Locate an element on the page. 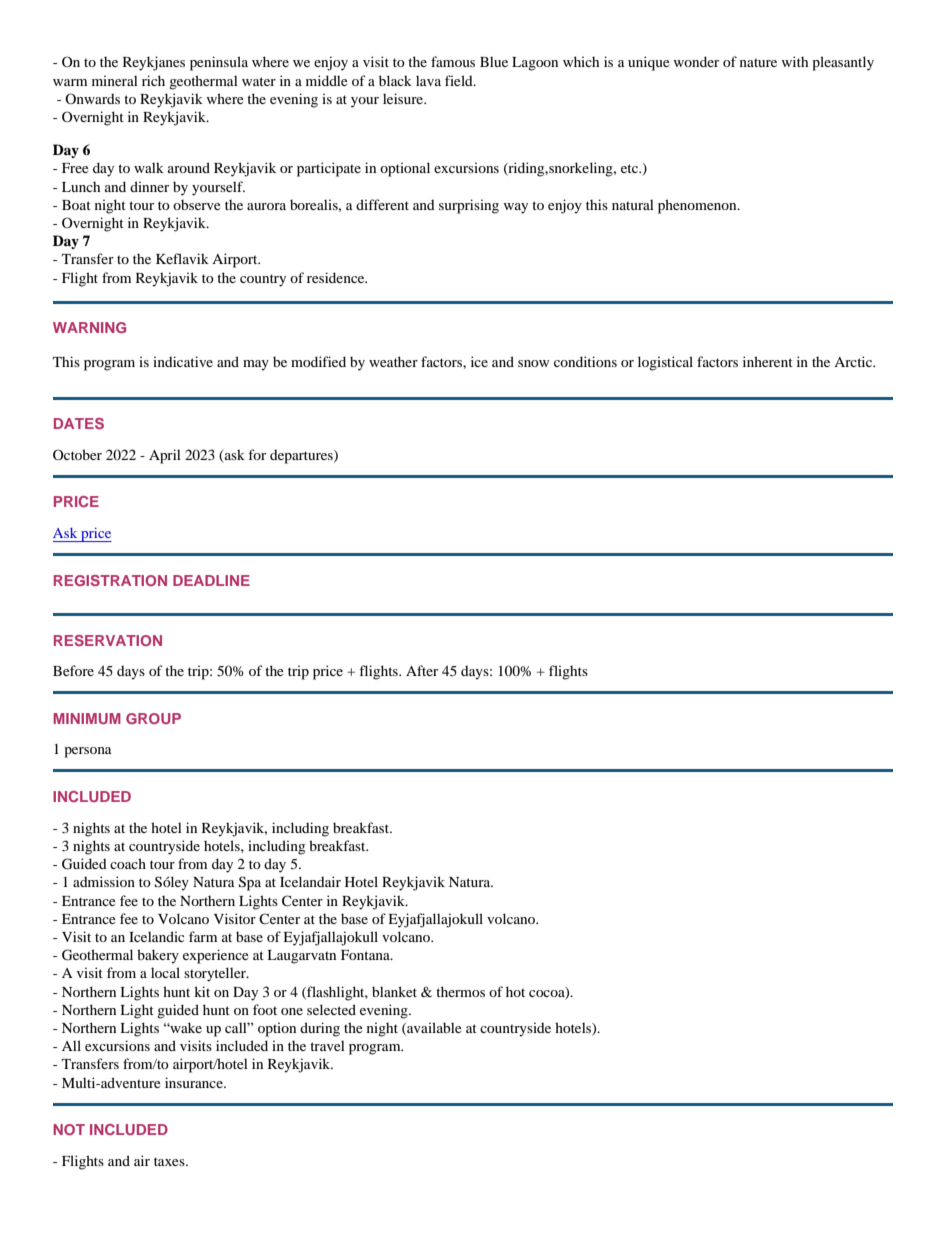 This document has width=952, height=1233. logistical is located at coordinates (665, 363).
